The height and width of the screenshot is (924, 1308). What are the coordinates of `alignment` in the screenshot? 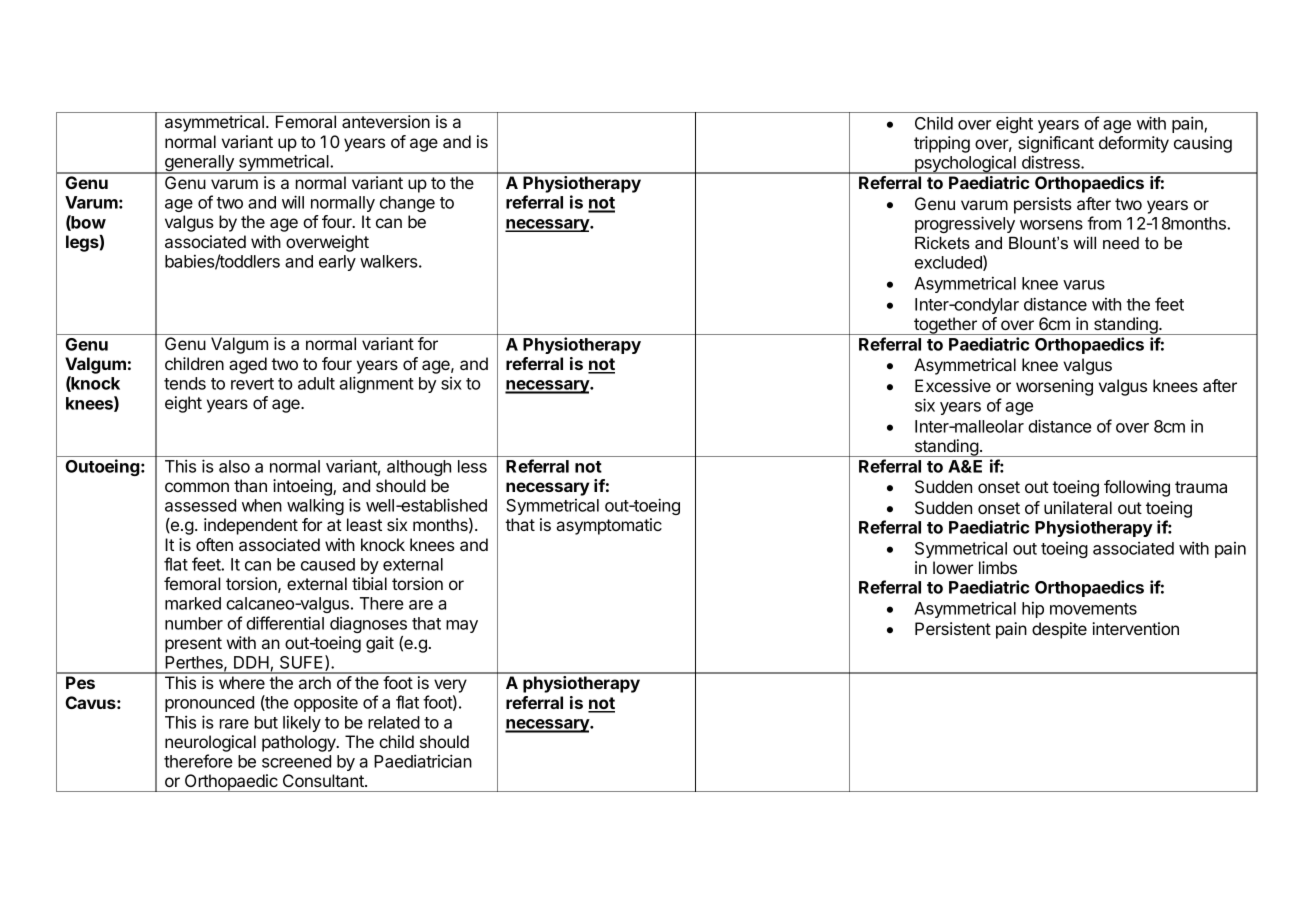 It's located at (376, 384).
